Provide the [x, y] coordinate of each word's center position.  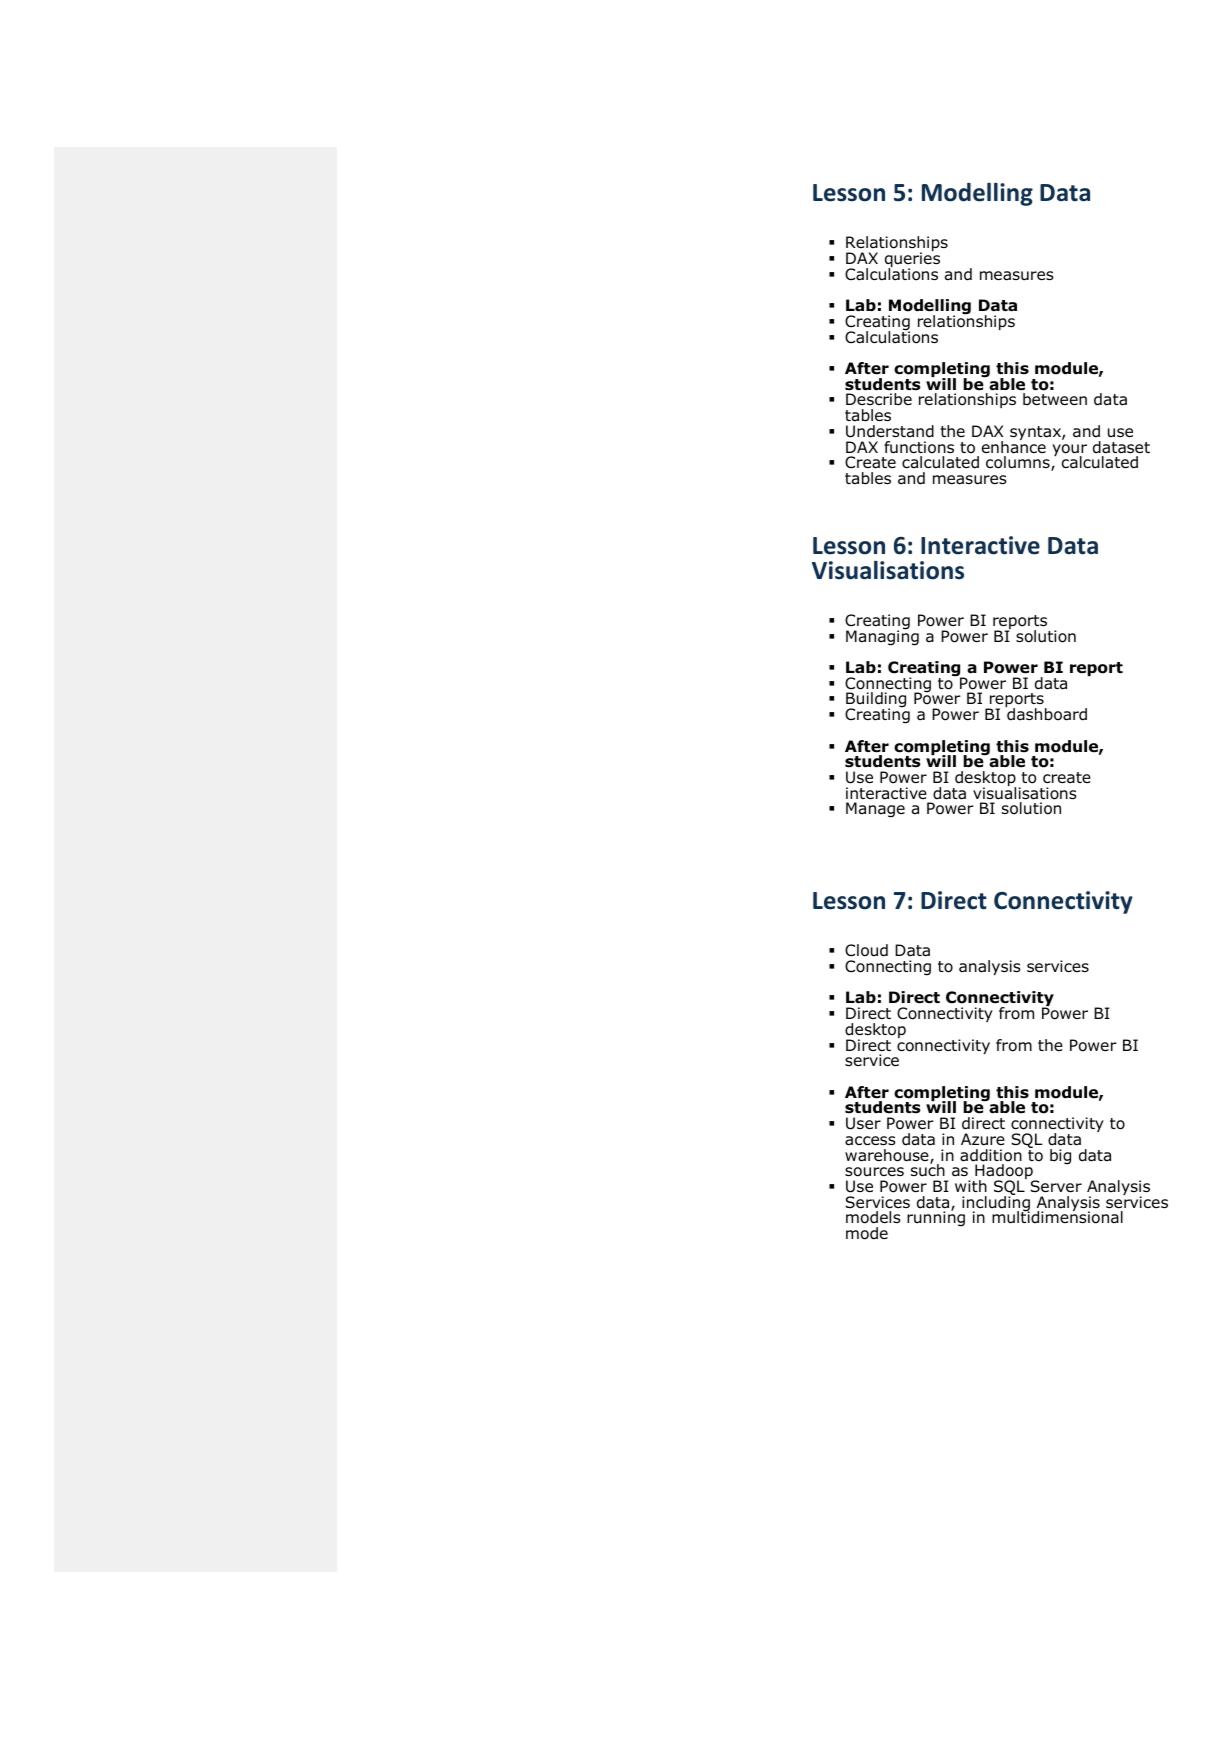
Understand [890, 431]
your [1069, 451]
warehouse [888, 1156]
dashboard [1046, 713]
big [1060, 1157]
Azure [983, 1139]
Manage [875, 810]
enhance [1014, 446]
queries [912, 260]
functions [919, 447]
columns [1019, 463]
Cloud [866, 950]
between [1055, 399]
